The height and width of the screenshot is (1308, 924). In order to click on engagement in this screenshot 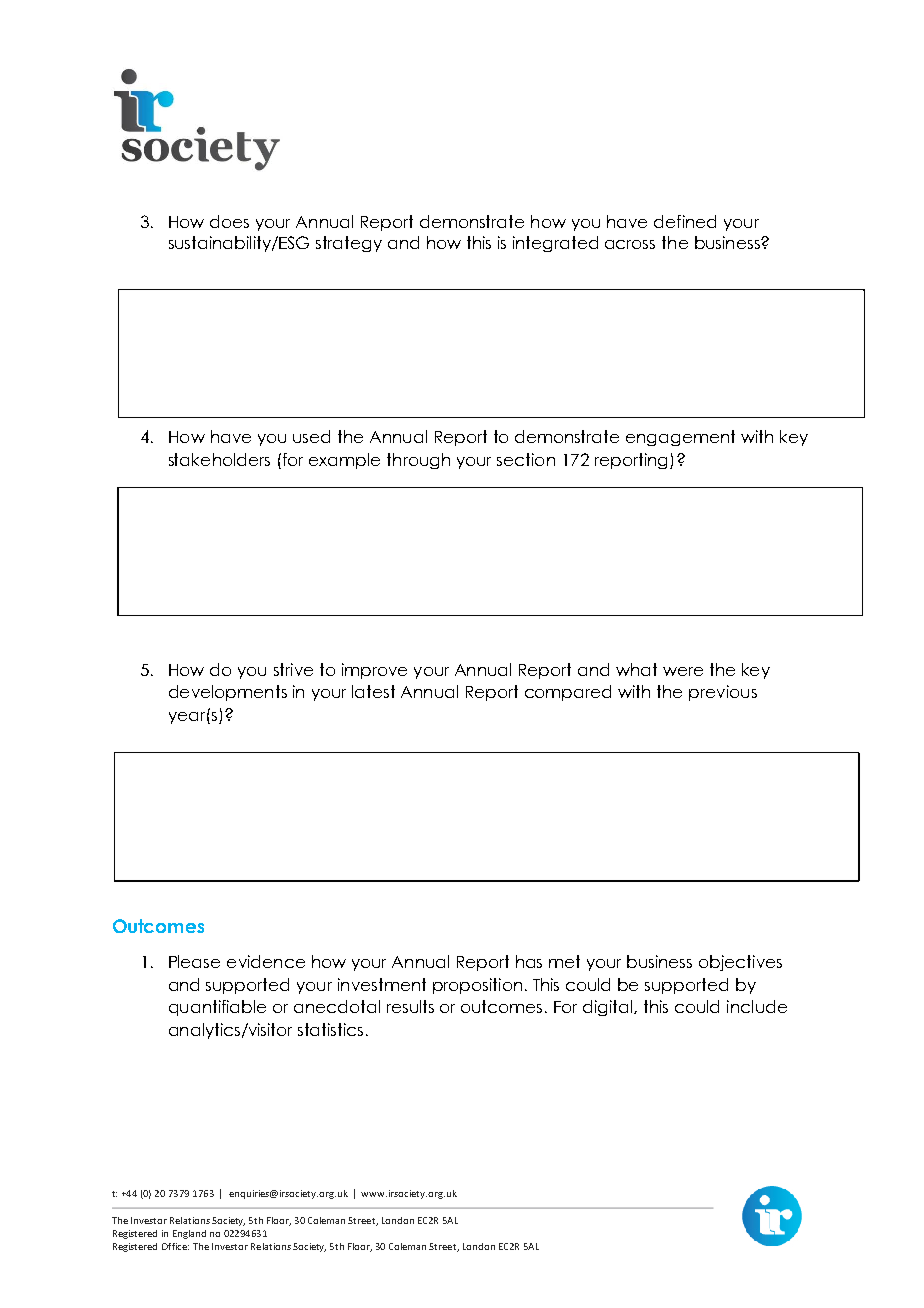, I will do `click(680, 438)`.
